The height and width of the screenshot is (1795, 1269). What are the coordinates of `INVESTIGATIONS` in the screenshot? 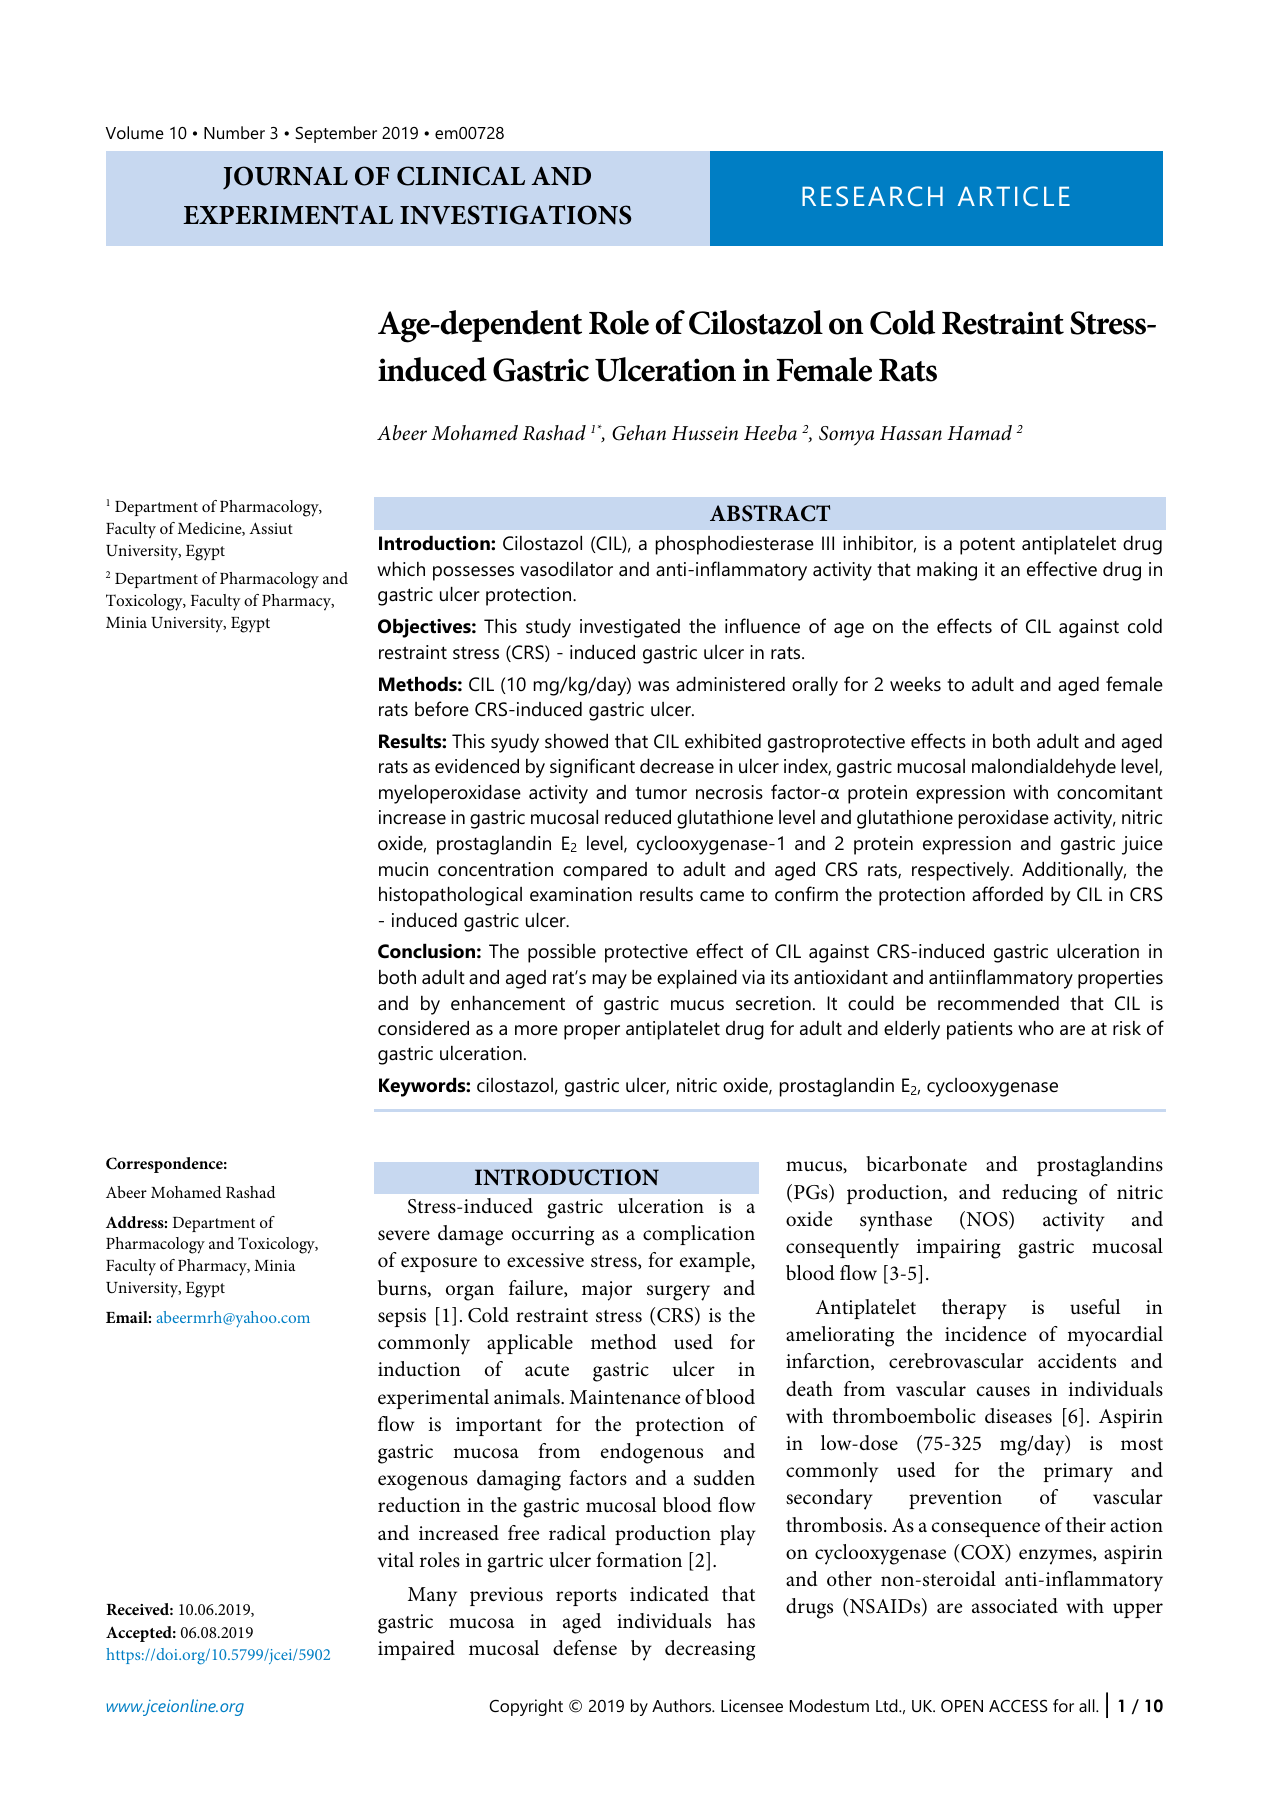 It's located at (516, 215).
